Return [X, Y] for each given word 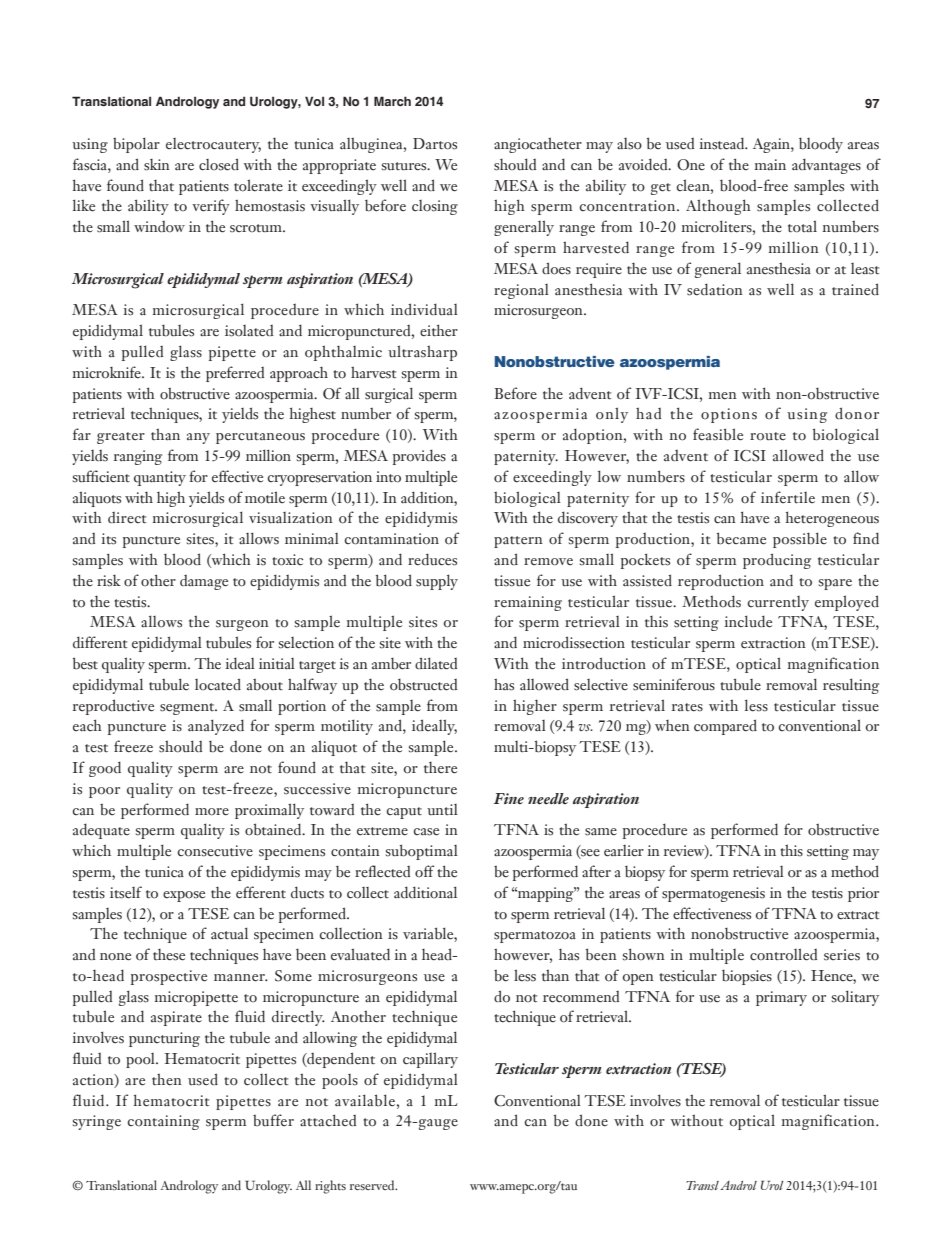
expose [184, 896]
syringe [97, 1122]
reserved [373, 1185]
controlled [783, 954]
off [424, 871]
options [729, 415]
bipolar [136, 145]
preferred [235, 374]
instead [723, 143]
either [439, 330]
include [748, 621]
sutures [405, 166]
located [218, 684]
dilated [436, 663]
